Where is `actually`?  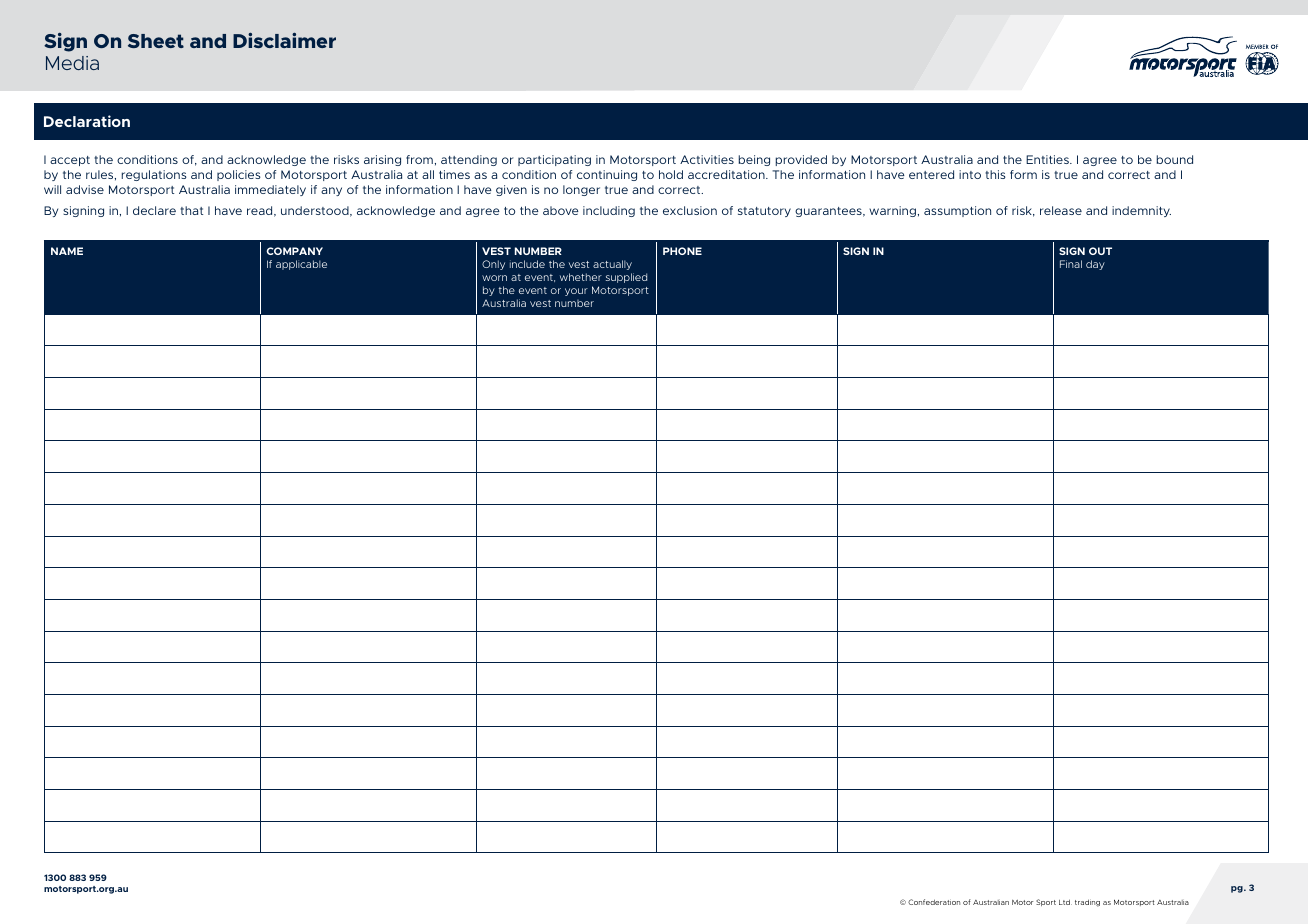 actually is located at coordinates (612, 265).
